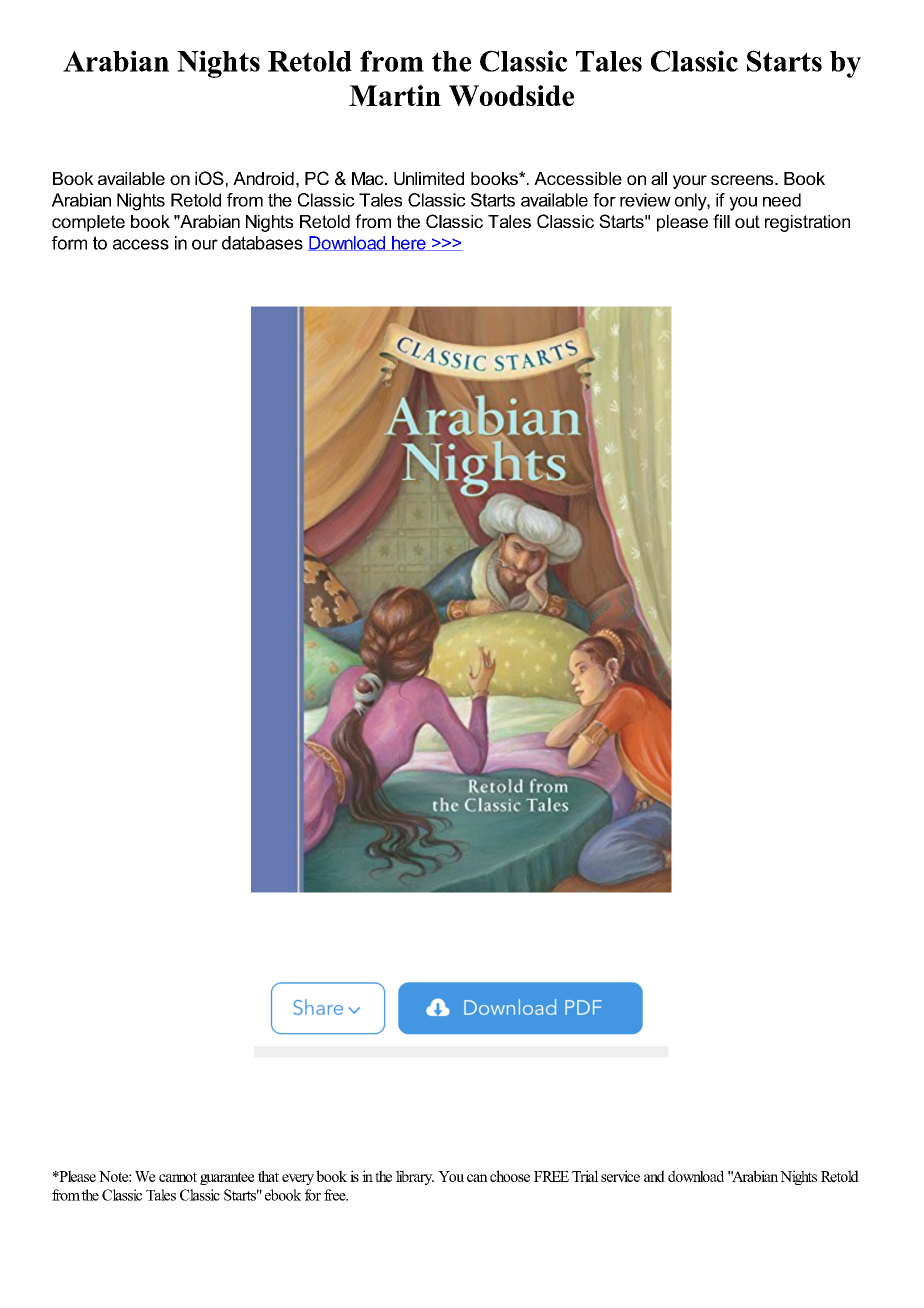 Image resolution: width=924 pixels, height=1308 pixels. I want to click on choose, so click(510, 1176).
